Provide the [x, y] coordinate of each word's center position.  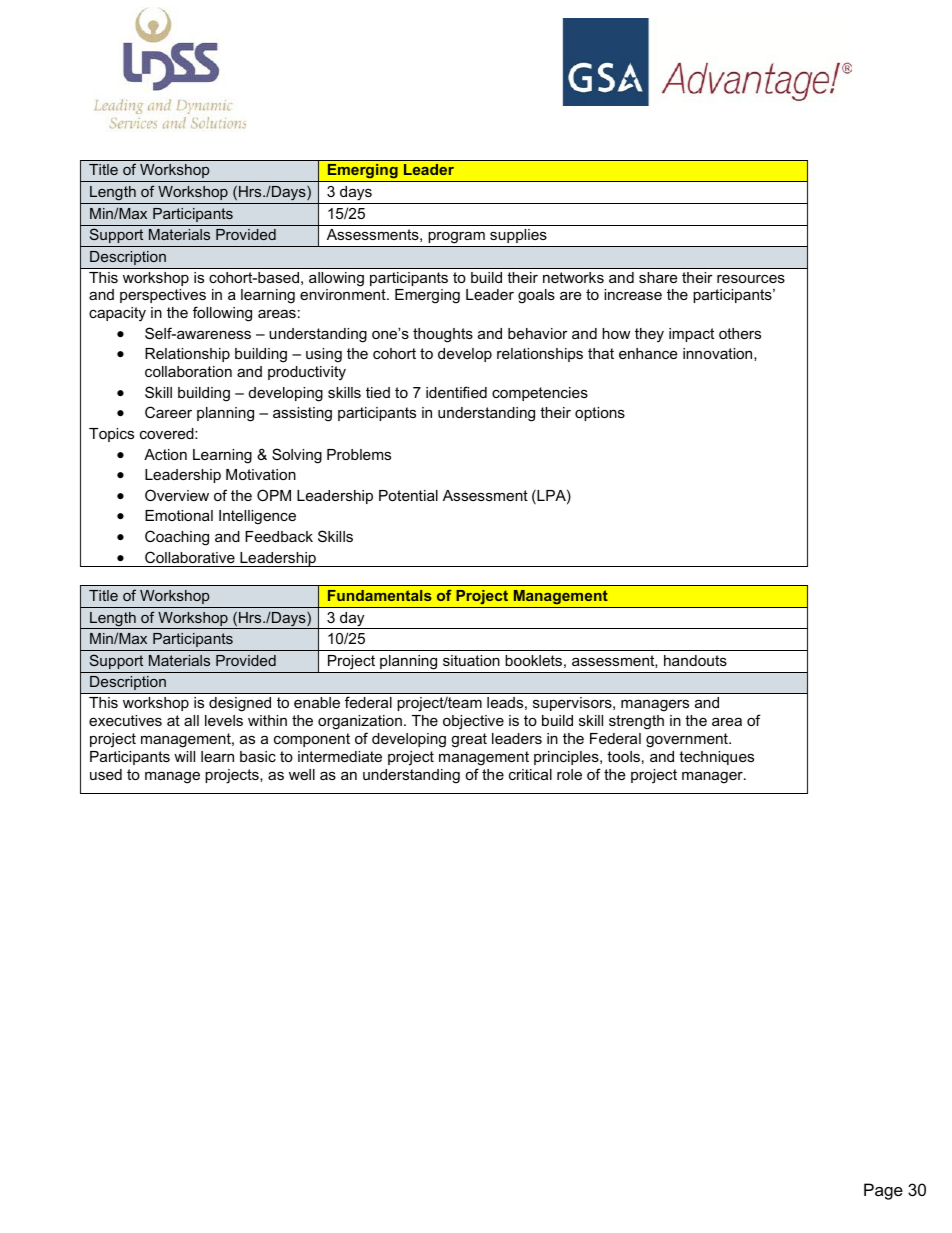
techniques [716, 758]
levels [224, 720]
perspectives [163, 298]
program [456, 239]
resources [751, 279]
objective [473, 722]
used [106, 774]
